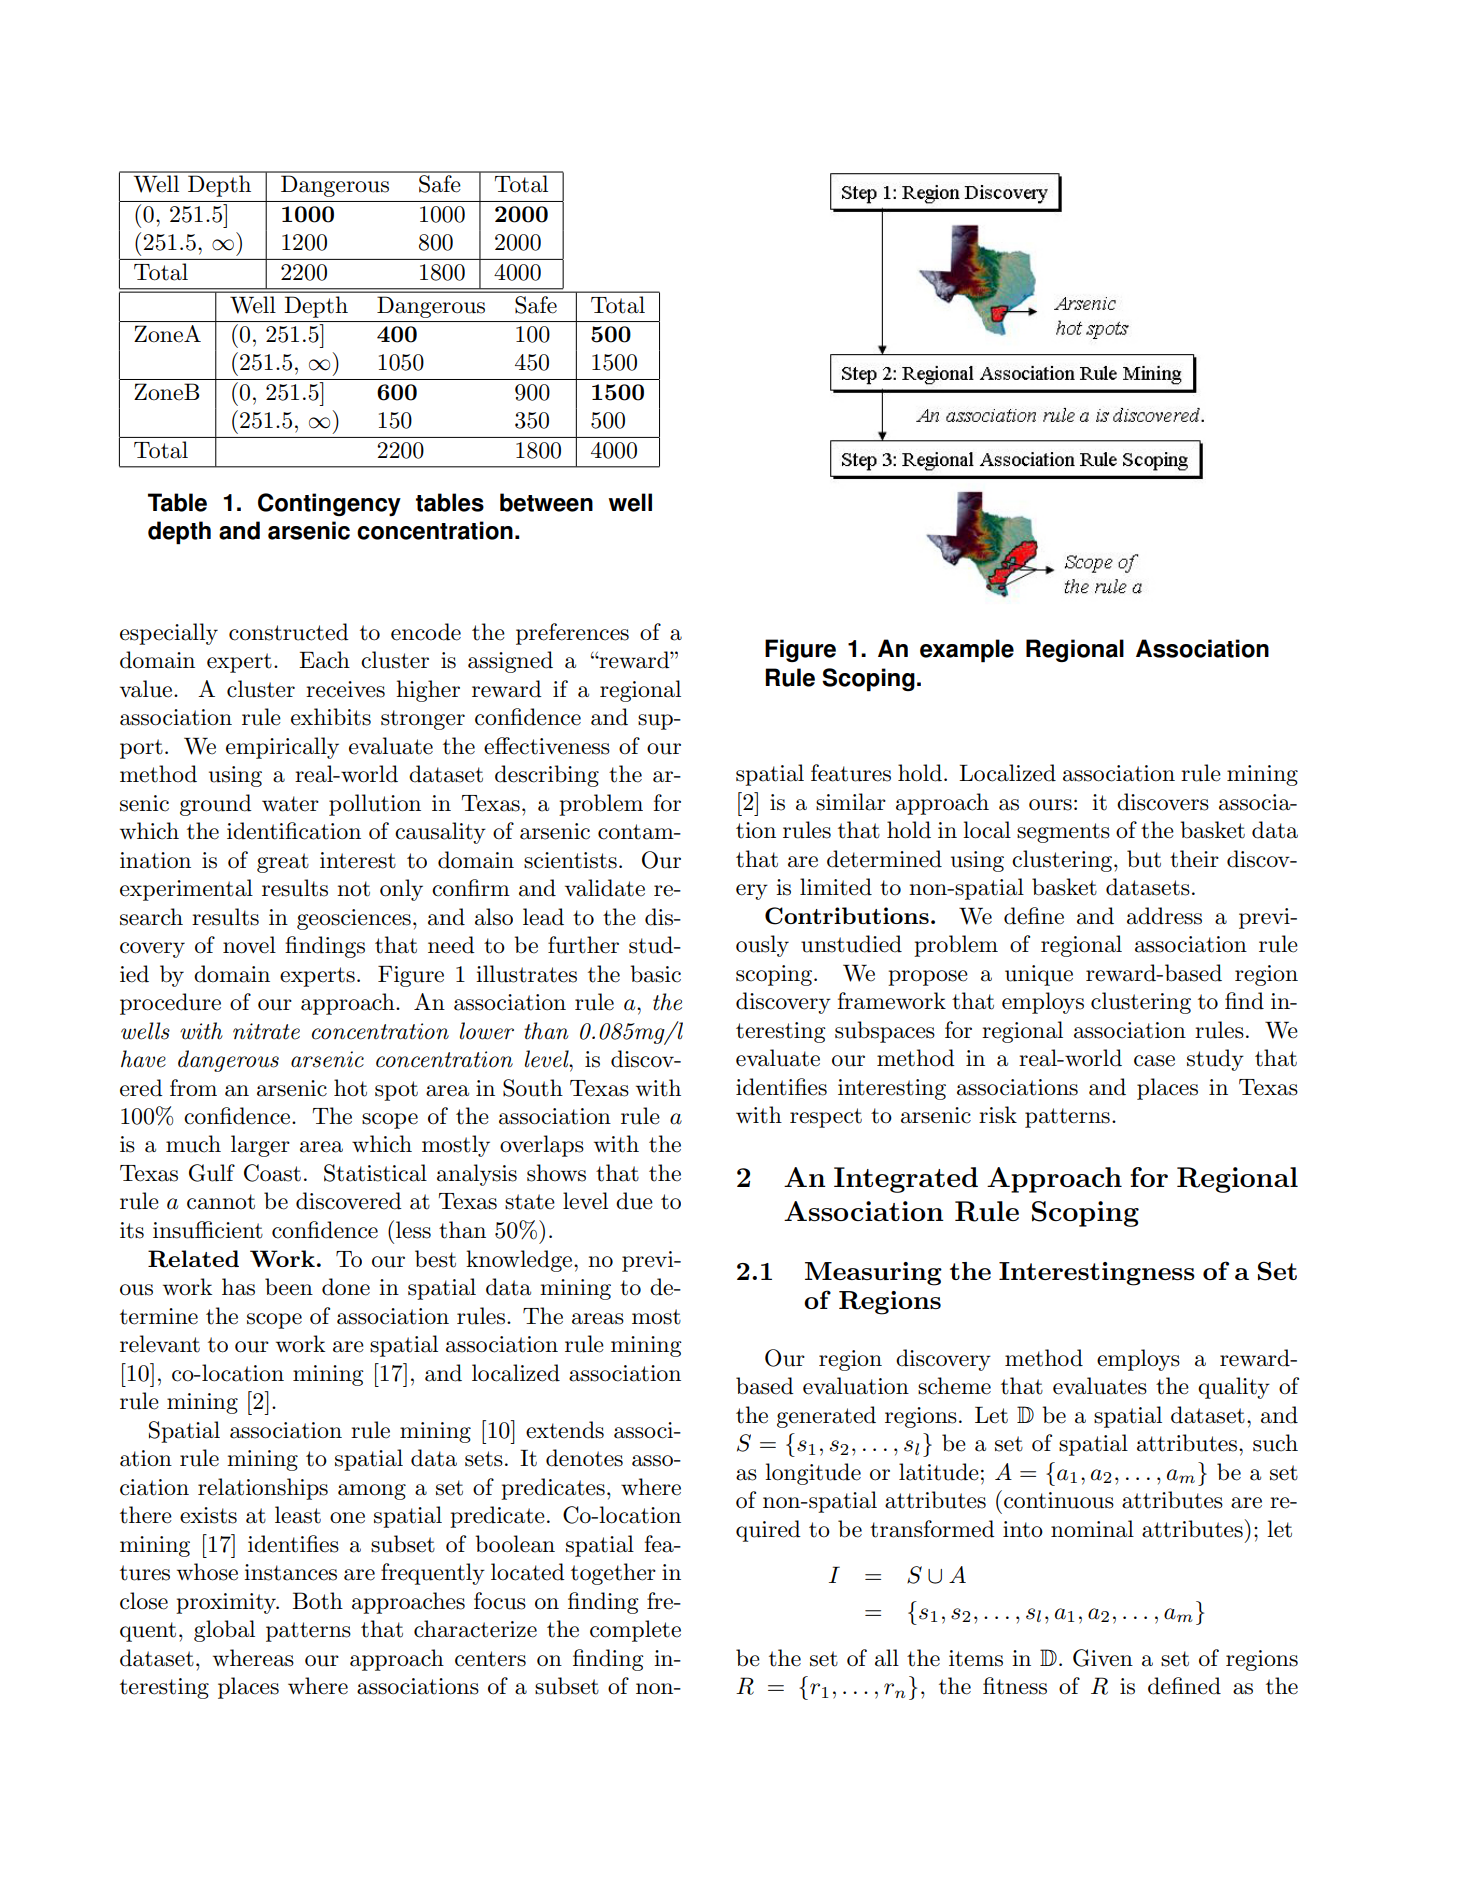  I want to click on similar, so click(851, 802).
